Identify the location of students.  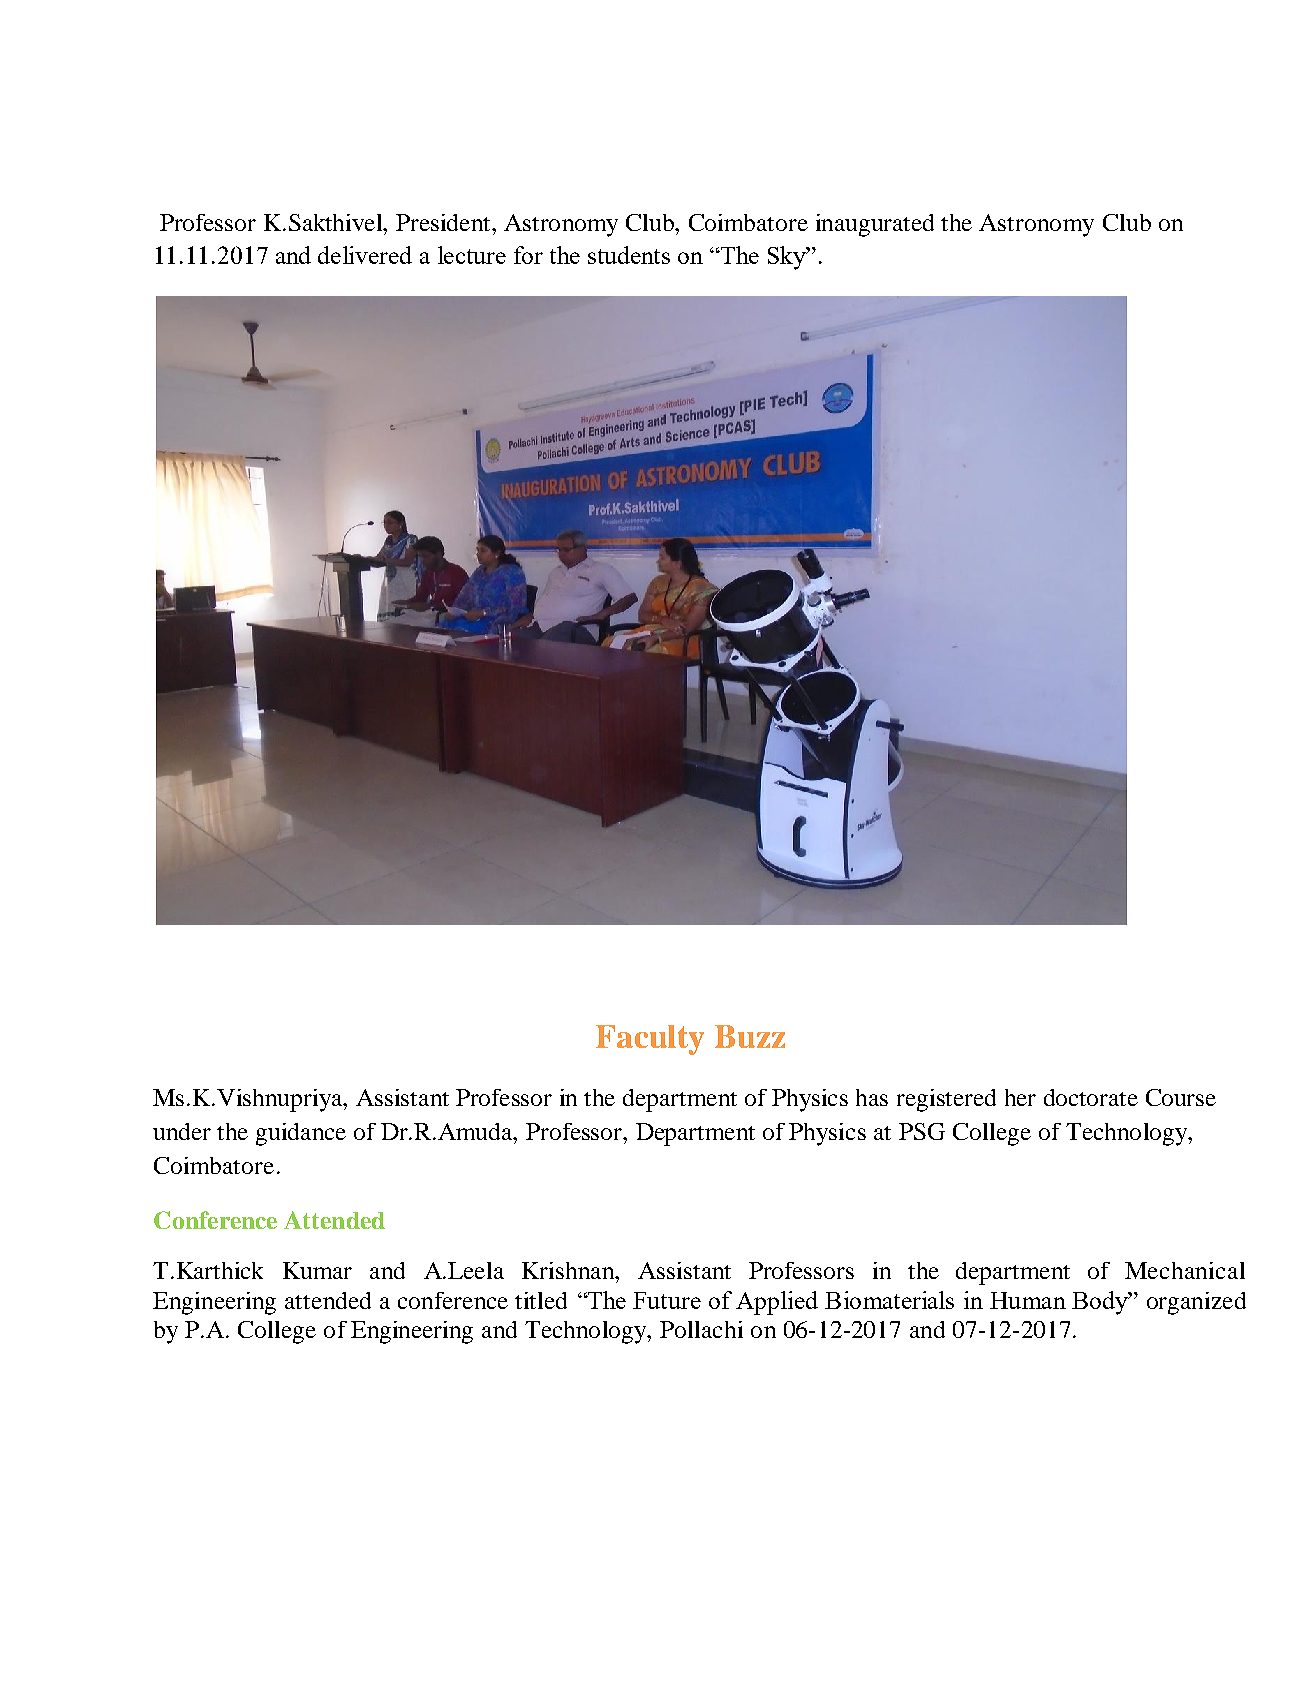
(629, 255).
